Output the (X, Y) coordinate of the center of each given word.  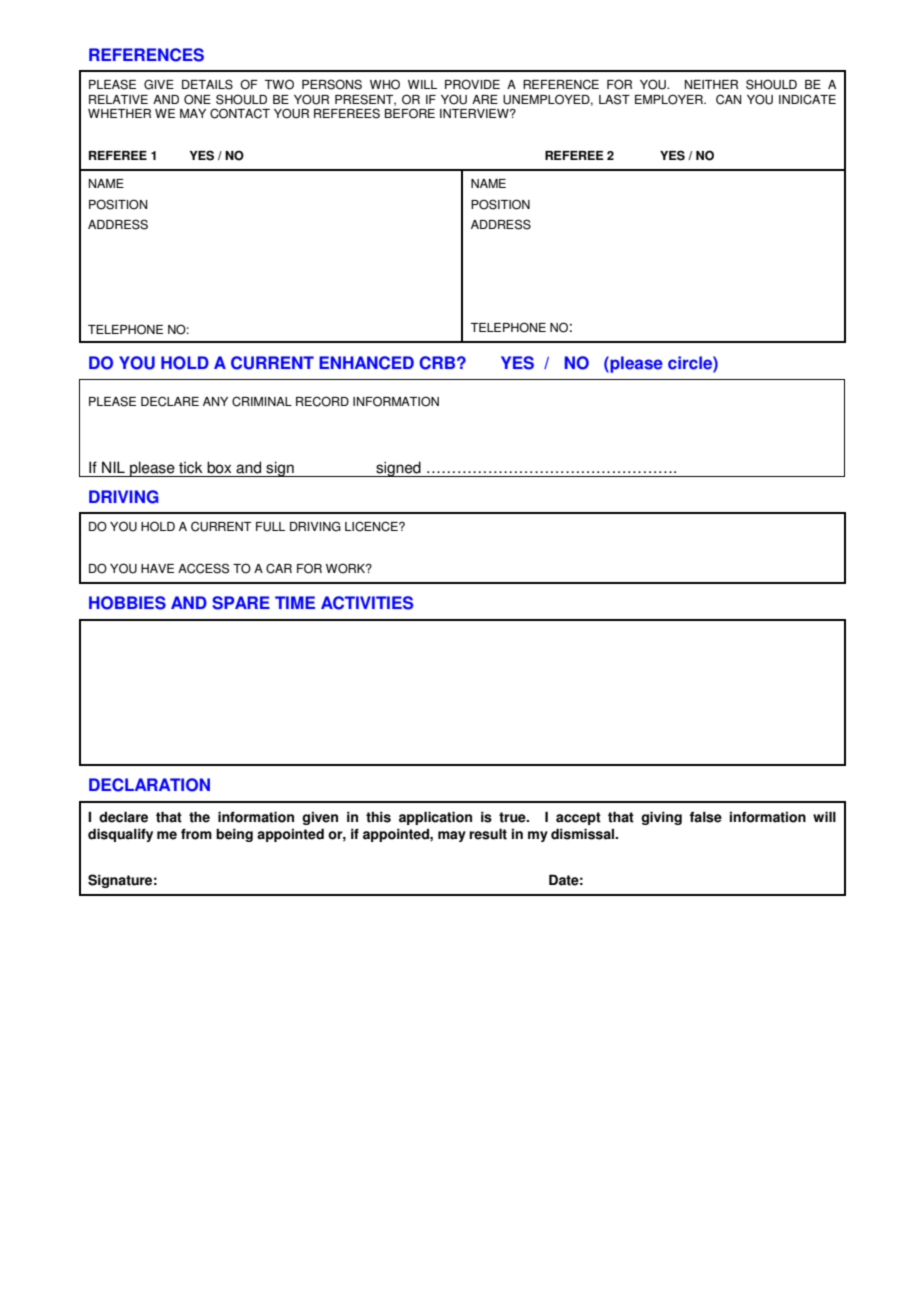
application (435, 818)
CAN (728, 99)
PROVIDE (472, 84)
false (705, 817)
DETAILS (207, 84)
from (196, 834)
